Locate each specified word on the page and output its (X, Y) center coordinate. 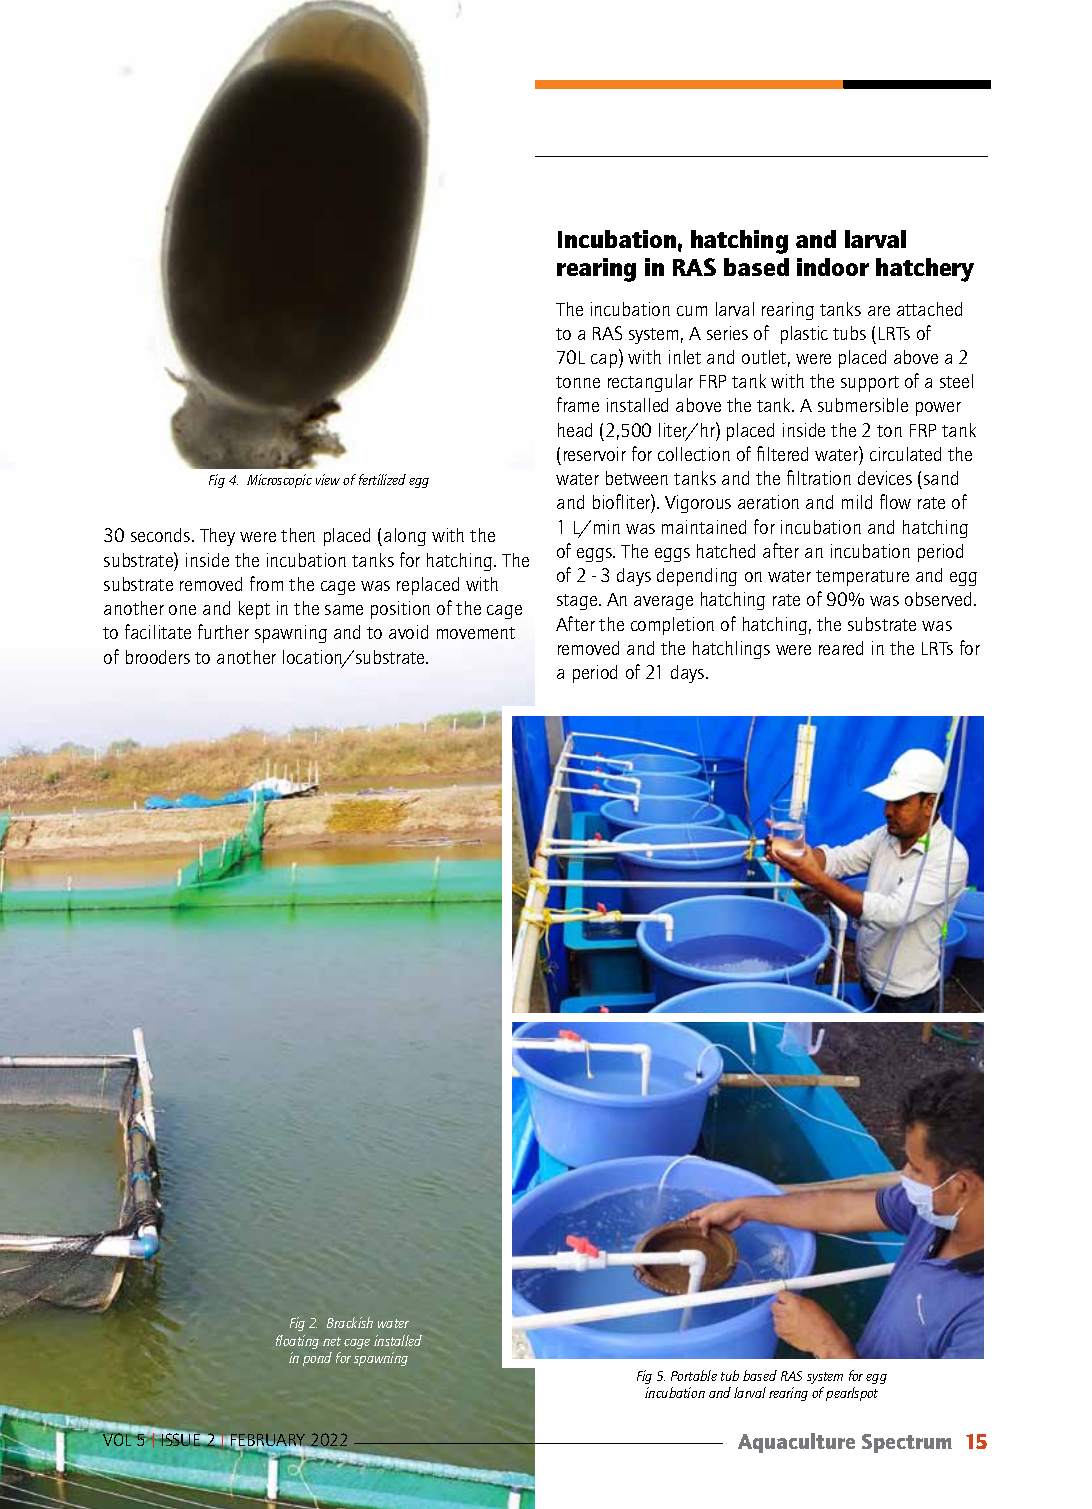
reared (841, 648)
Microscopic (279, 481)
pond (317, 1359)
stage (578, 602)
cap (605, 361)
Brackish (350, 1322)
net (332, 1341)
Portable (694, 1375)
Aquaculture (796, 1443)
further (223, 631)
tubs (849, 333)
